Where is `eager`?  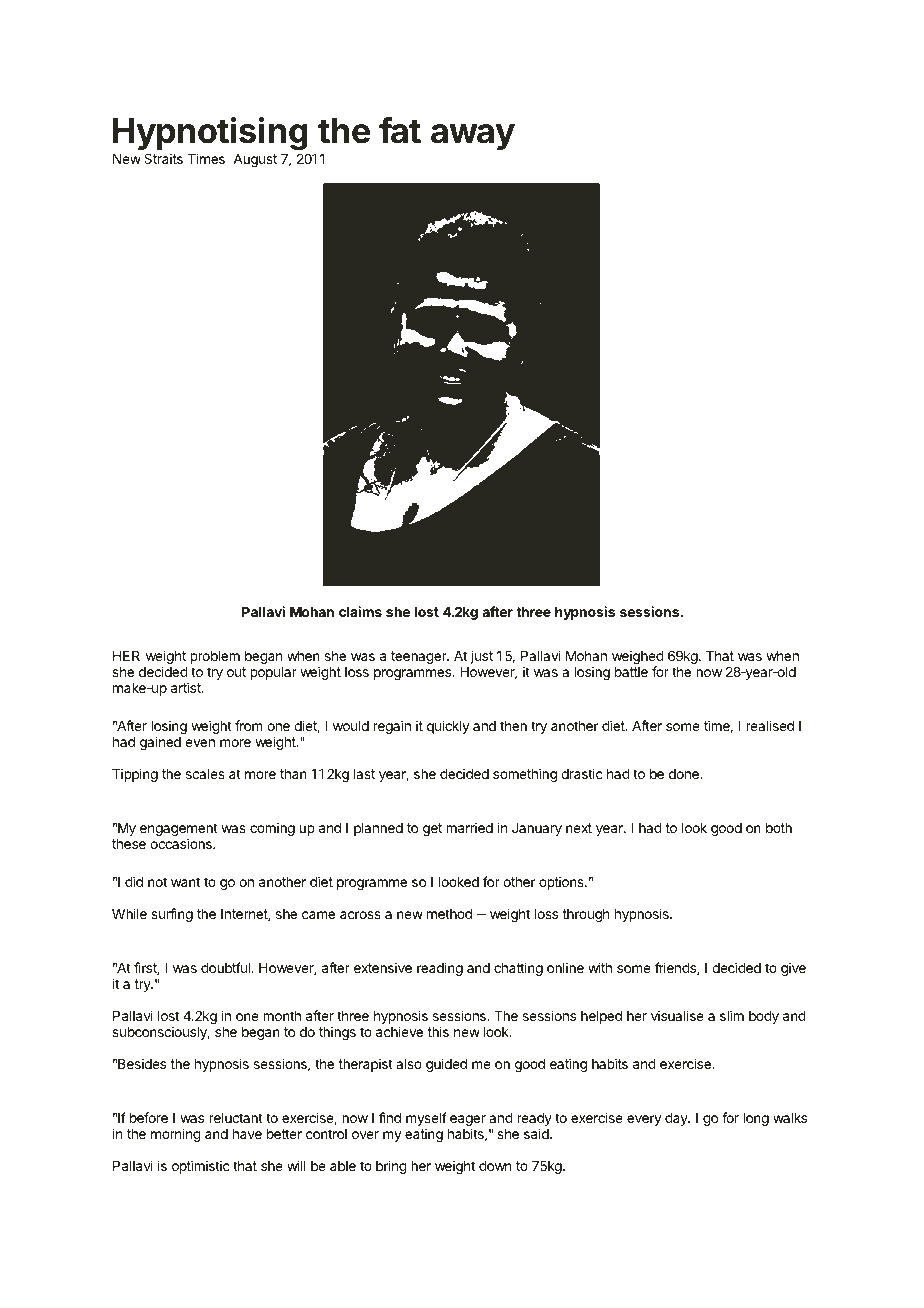
eager is located at coordinates (468, 1122).
